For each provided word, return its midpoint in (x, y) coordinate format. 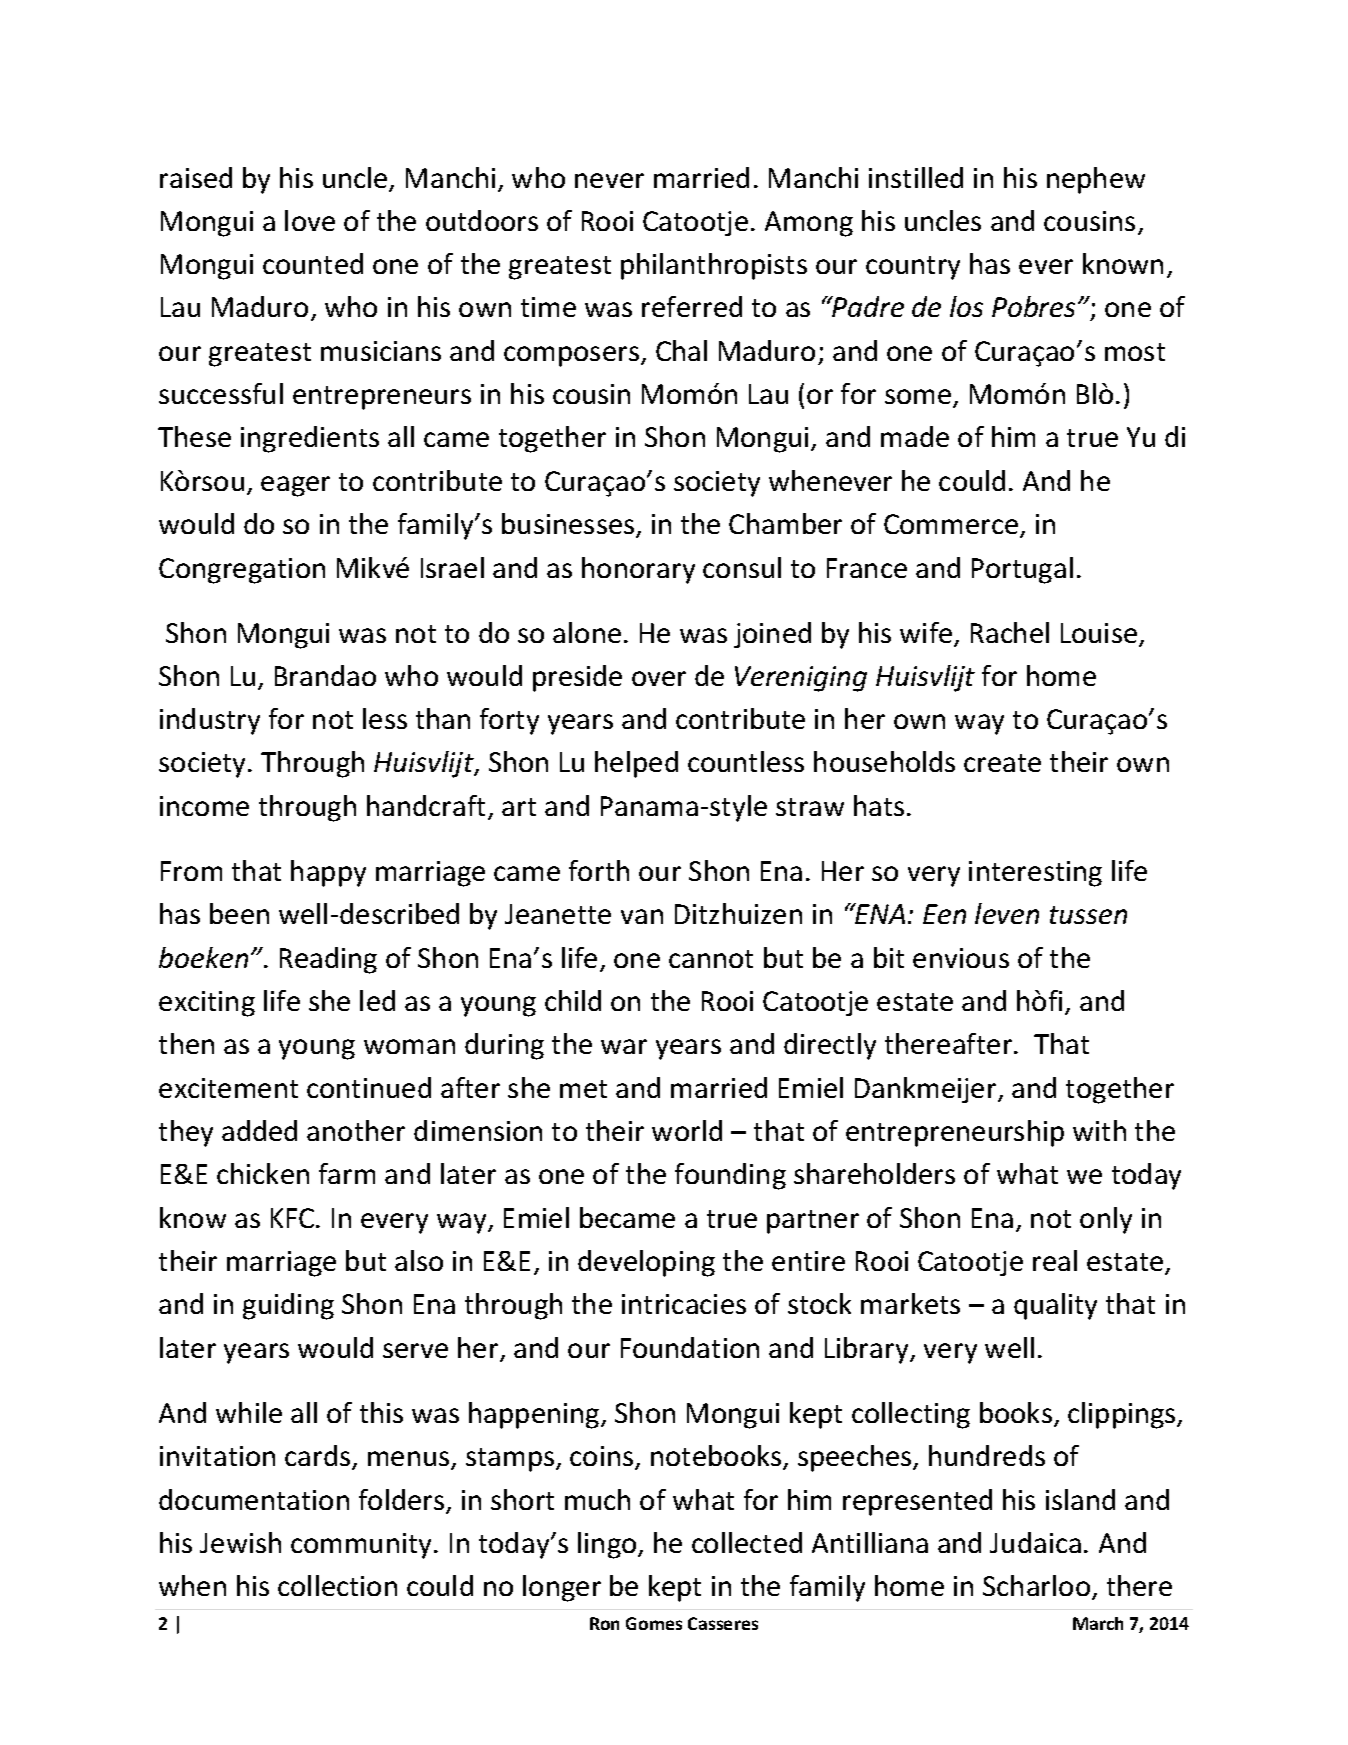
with (1099, 1130)
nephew (1096, 180)
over (659, 678)
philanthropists (714, 266)
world (687, 1130)
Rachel (1010, 632)
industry (210, 721)
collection (337, 1585)
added (259, 1130)
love (310, 220)
